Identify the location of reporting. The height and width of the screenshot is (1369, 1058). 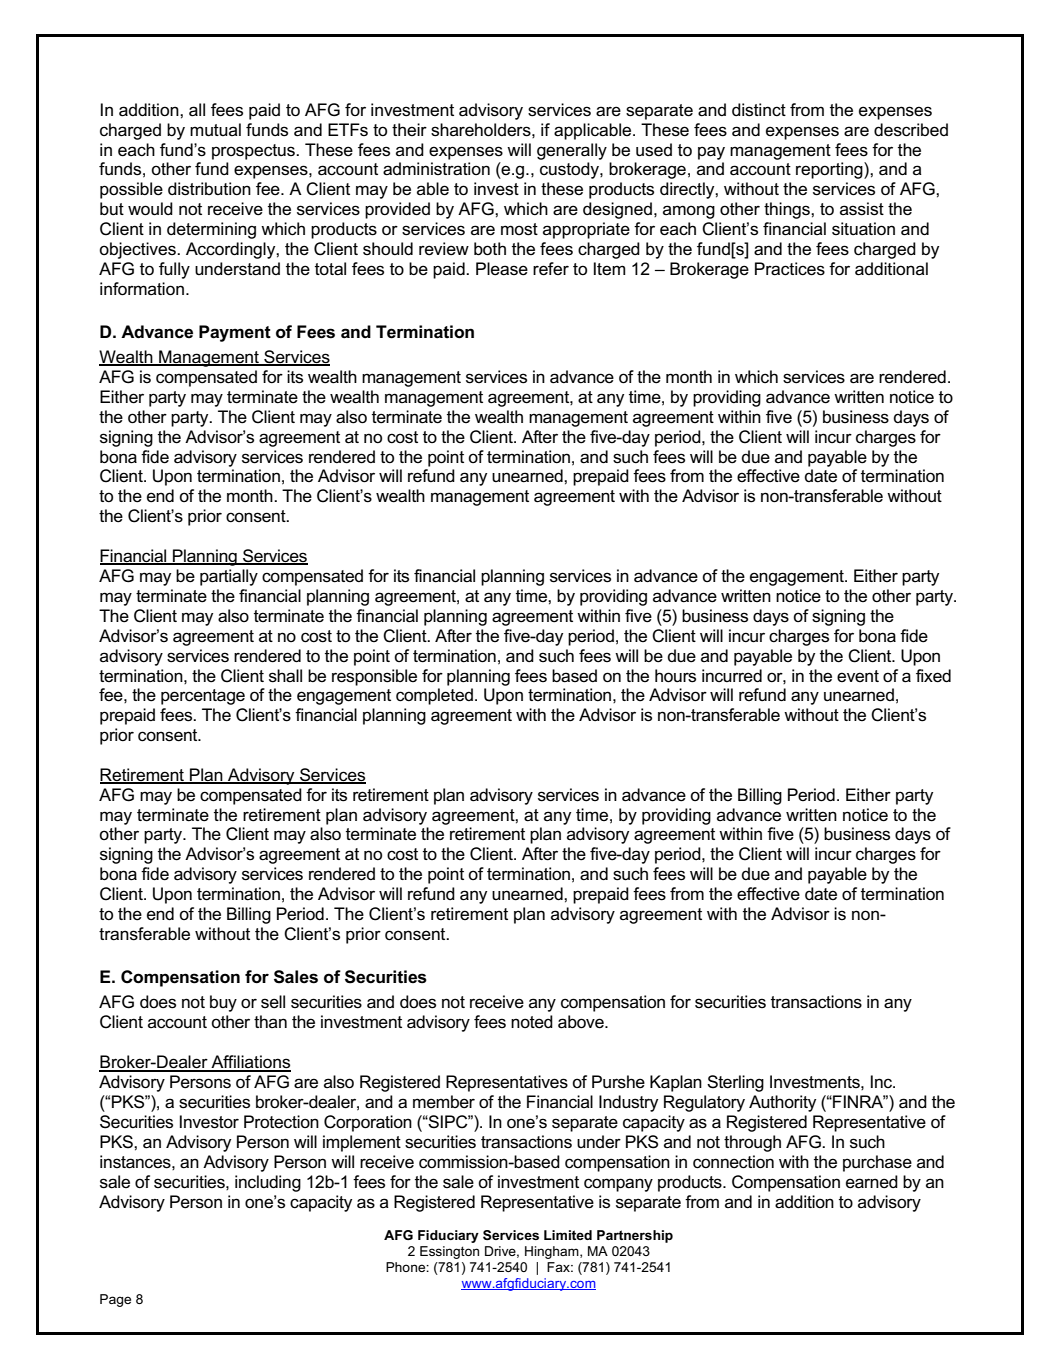
(830, 170).
